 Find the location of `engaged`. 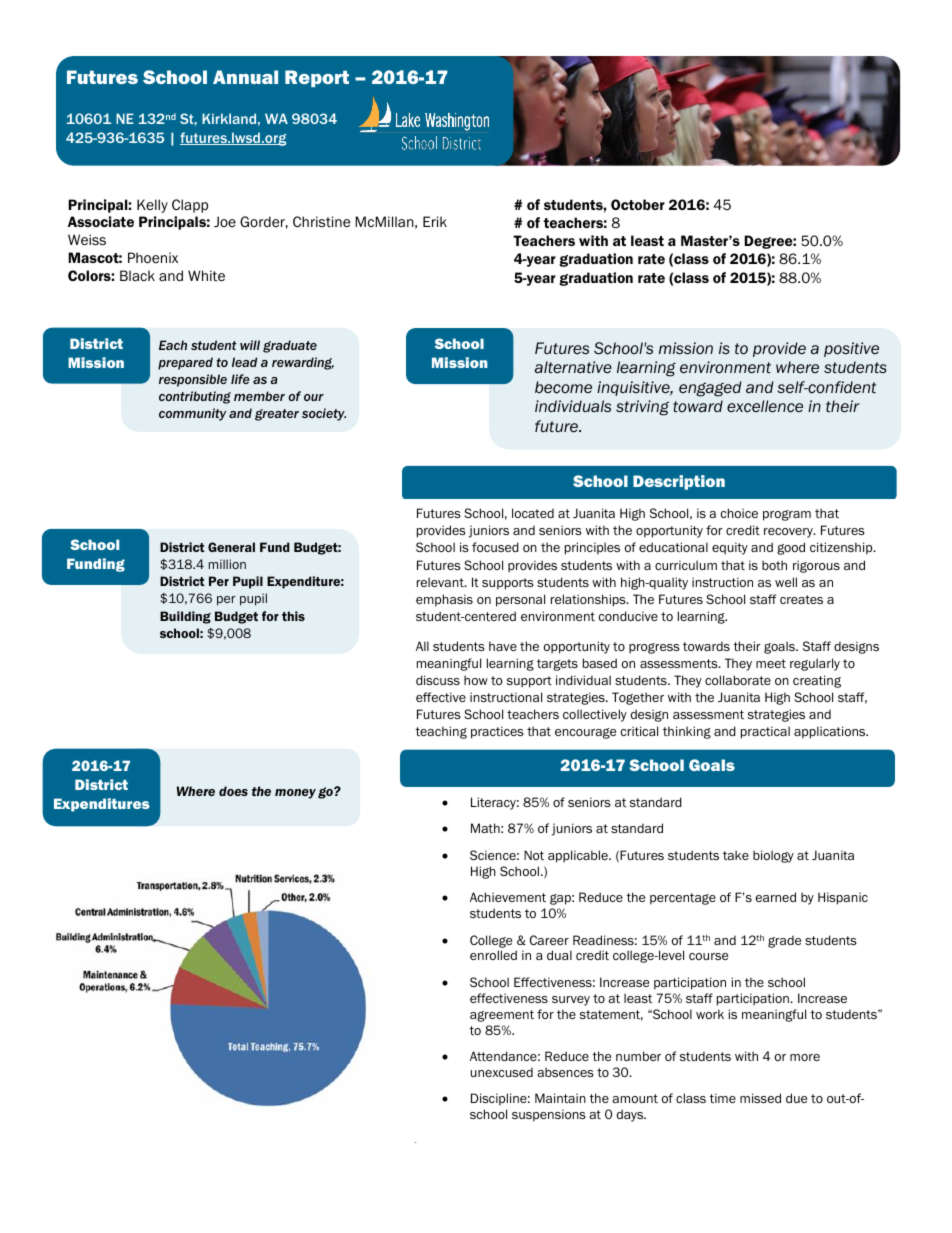

engaged is located at coordinates (710, 389).
